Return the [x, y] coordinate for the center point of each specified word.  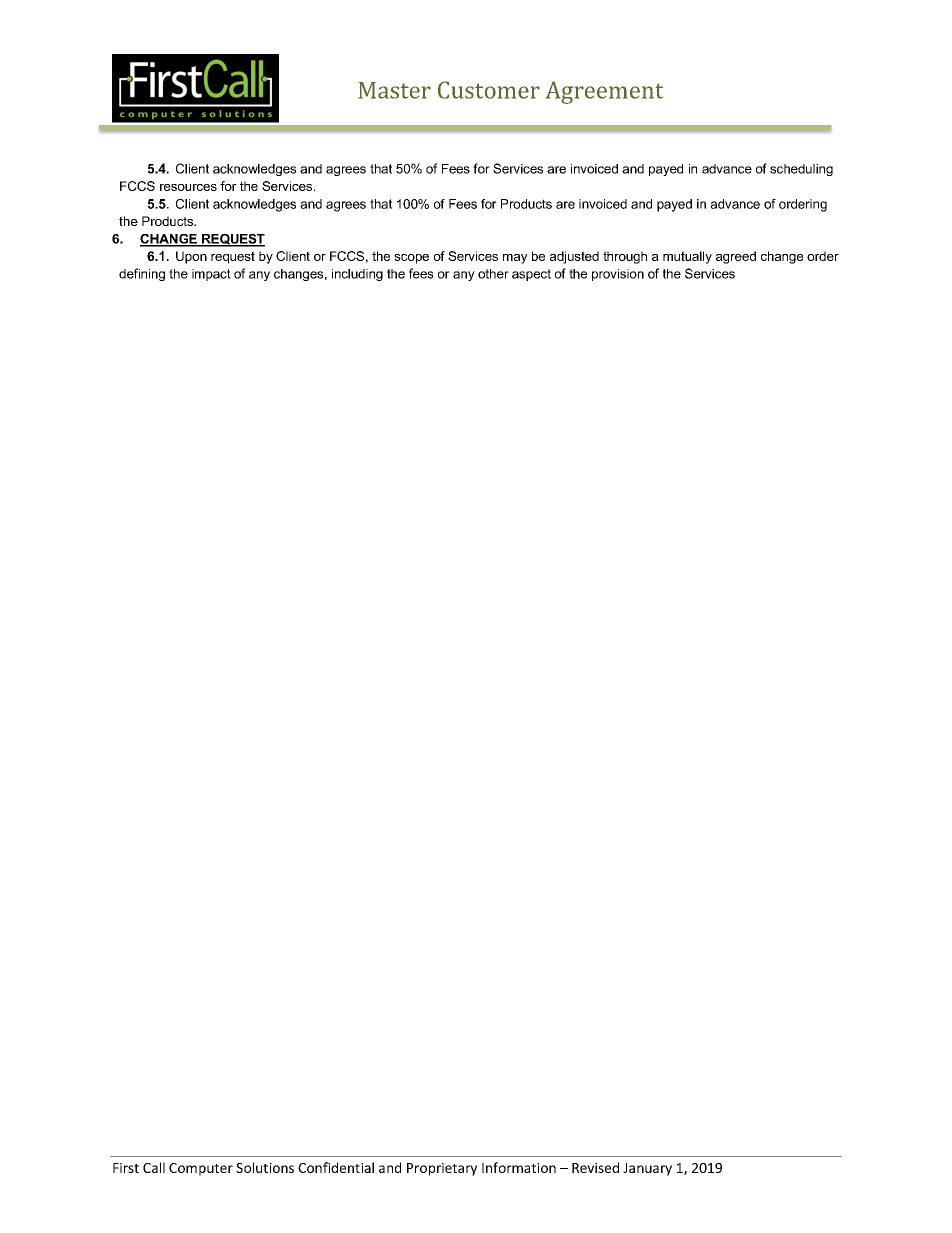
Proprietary [442, 1169]
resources [188, 187]
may [515, 259]
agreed [736, 257]
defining [142, 274]
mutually [687, 257]
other [493, 274]
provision [618, 275]
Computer [201, 1169]
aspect [531, 275]
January [647, 1169]
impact [211, 275]
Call [154, 1167]
